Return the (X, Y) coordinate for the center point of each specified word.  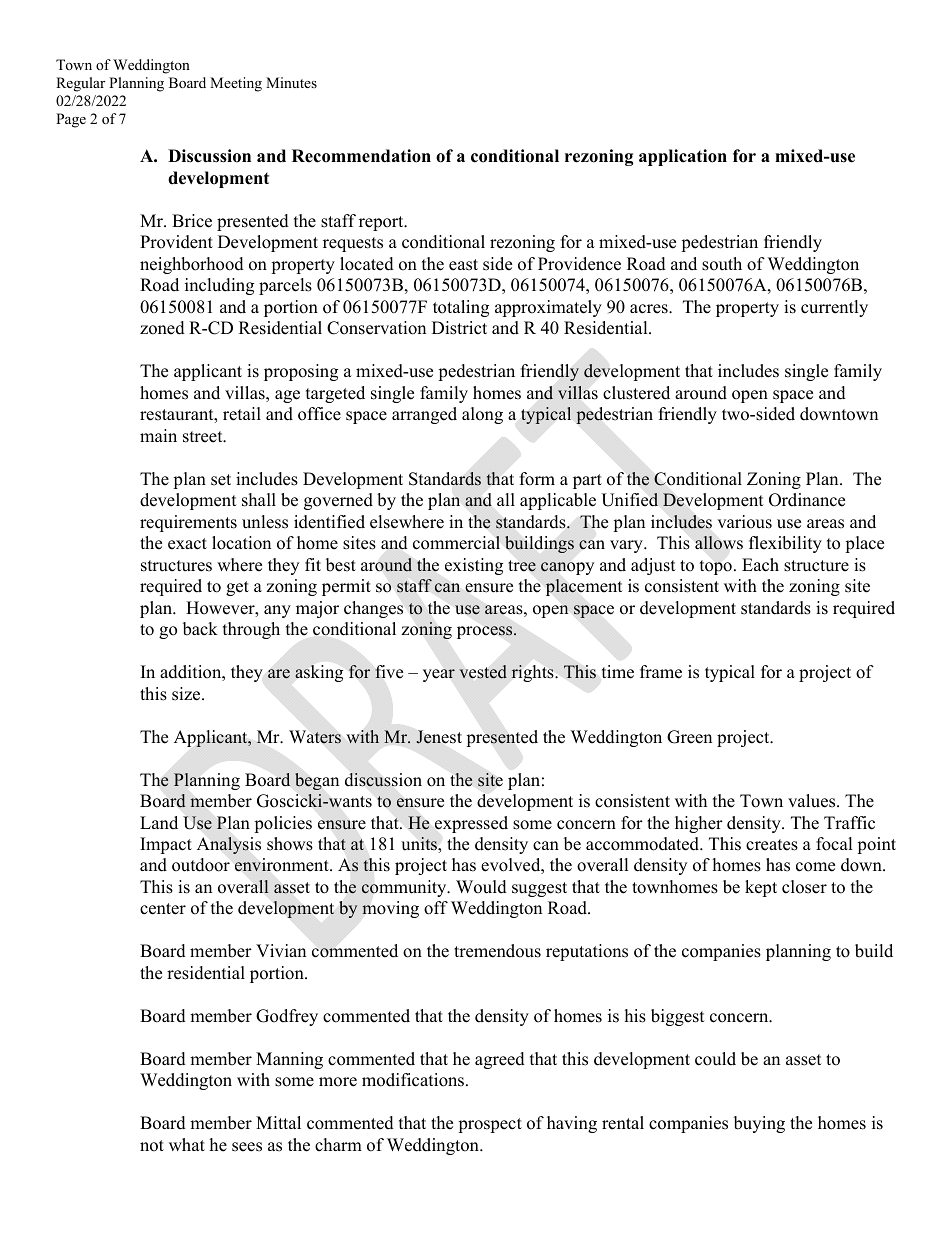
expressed (471, 824)
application (683, 157)
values (813, 801)
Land (159, 823)
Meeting (236, 84)
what (187, 1144)
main (158, 435)
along (482, 415)
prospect (490, 1125)
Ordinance (807, 500)
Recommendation (361, 156)
